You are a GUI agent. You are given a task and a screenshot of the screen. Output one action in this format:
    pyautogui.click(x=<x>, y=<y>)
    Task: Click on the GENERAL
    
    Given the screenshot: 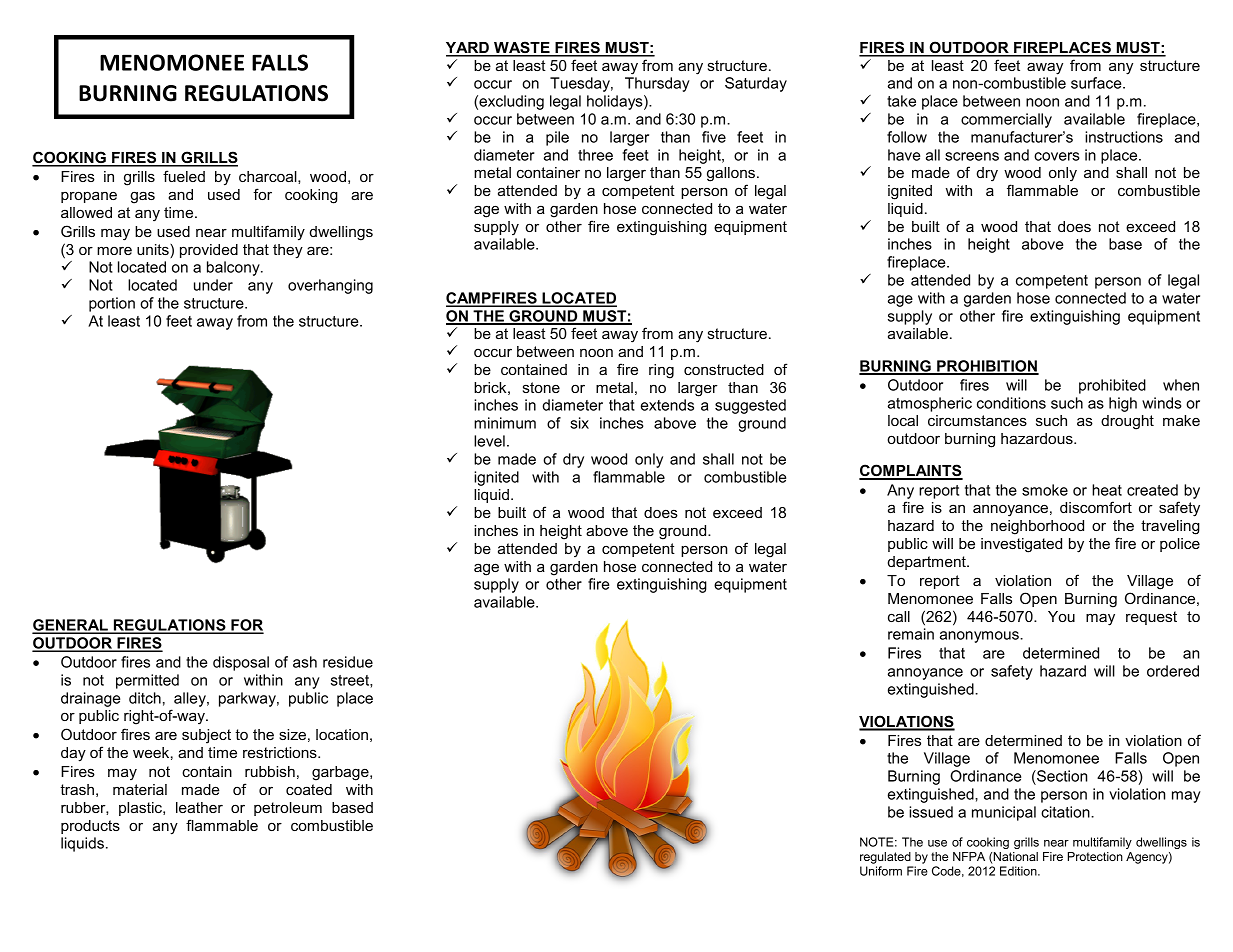 What is the action you would take?
    pyautogui.click(x=71, y=626)
